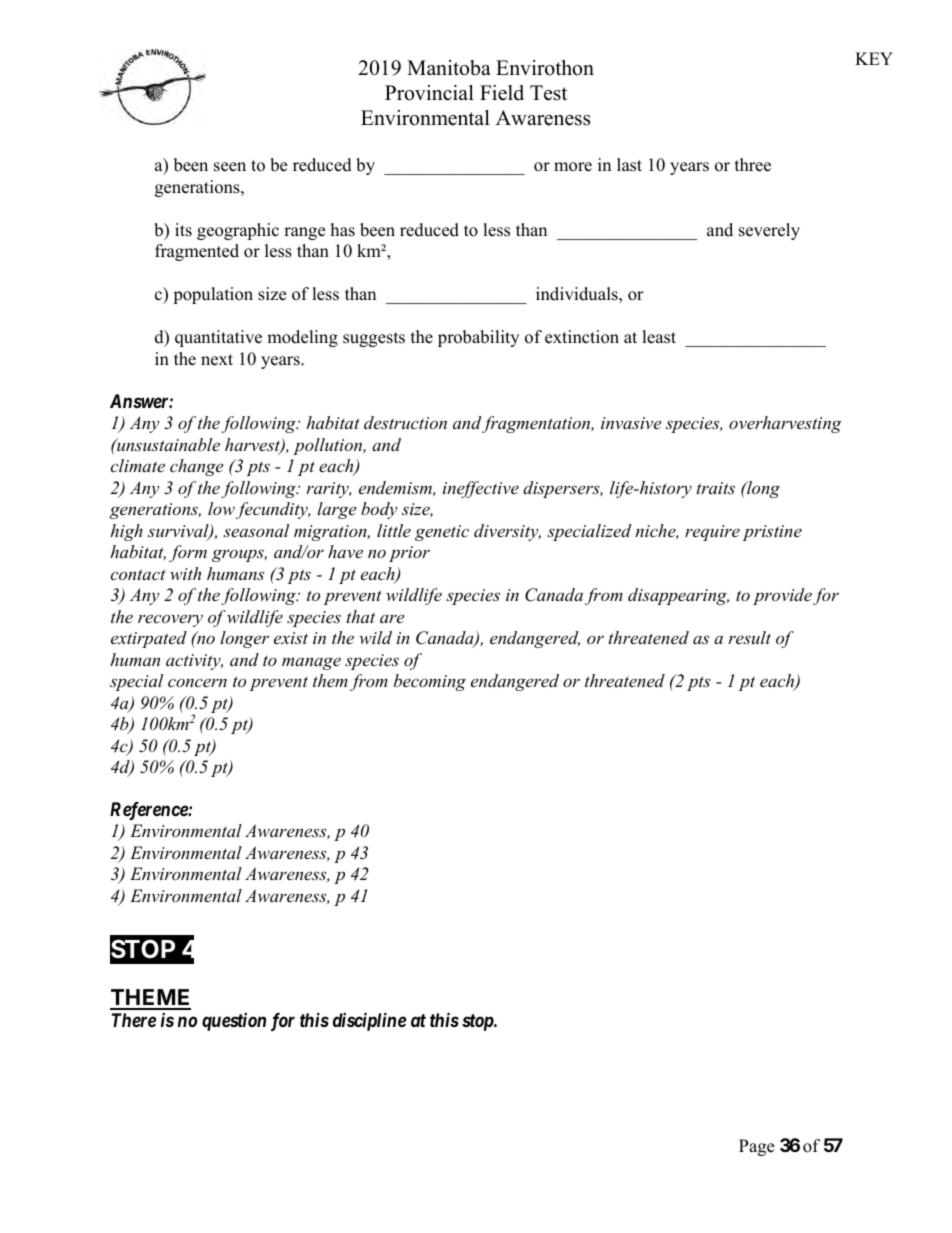 The height and width of the screenshot is (1233, 952). I want to click on Field, so click(502, 93).
